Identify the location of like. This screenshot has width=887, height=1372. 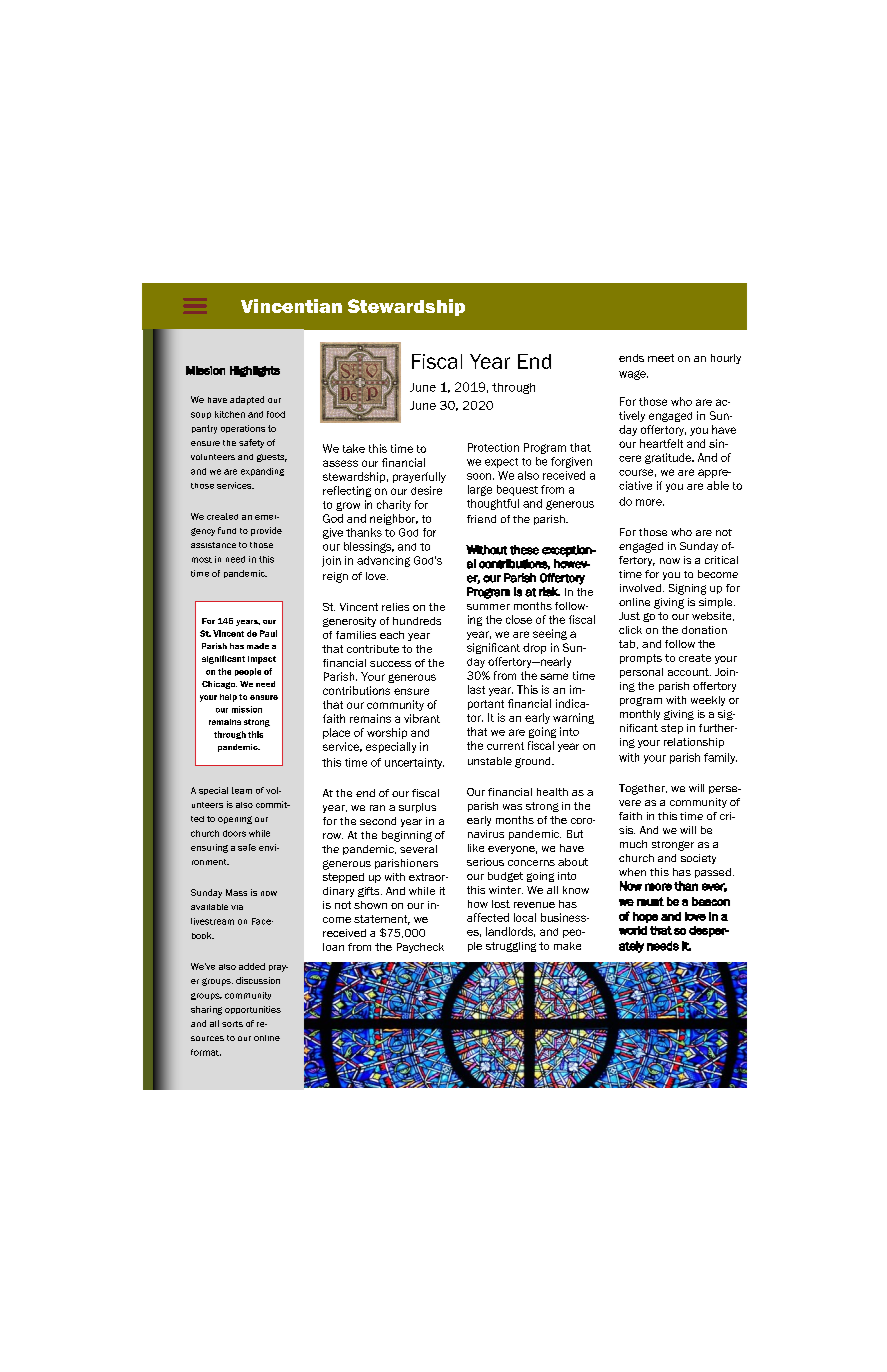
(476, 848).
